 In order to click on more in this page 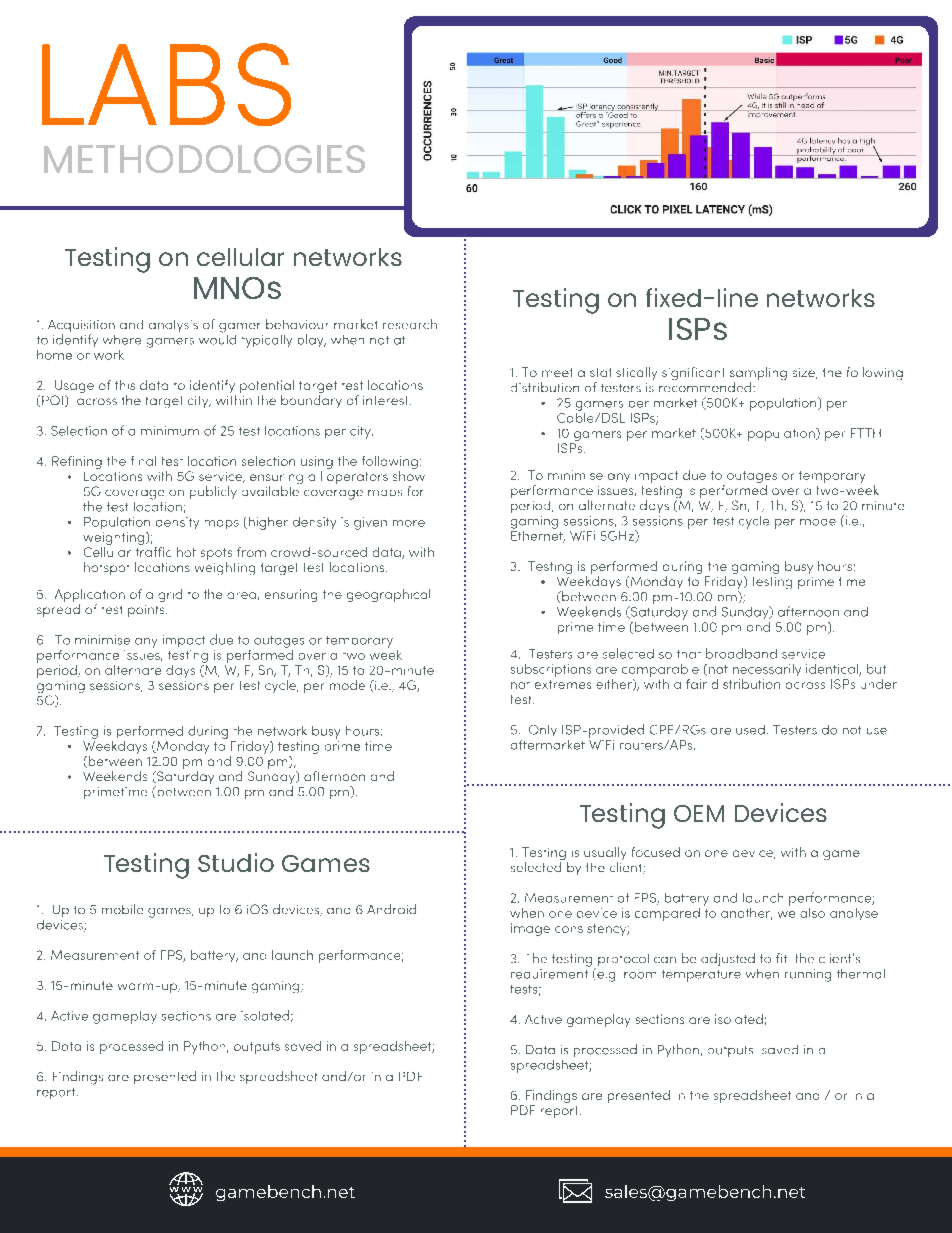, I will do `click(409, 523)`.
